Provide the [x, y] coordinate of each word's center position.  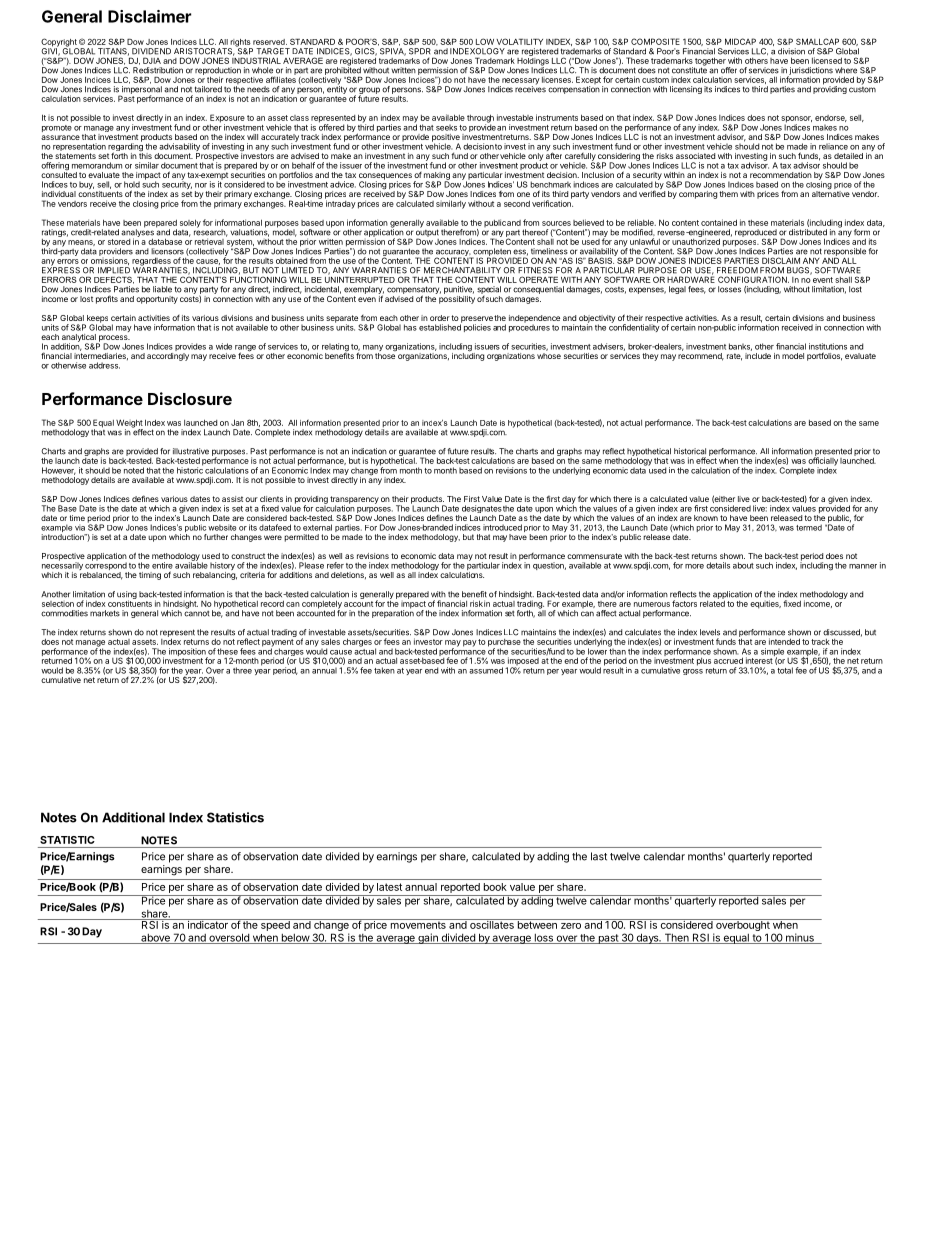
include [758, 356]
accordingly [168, 357]
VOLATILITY [519, 41]
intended [784, 641]
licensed [827, 60]
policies [477, 328]
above [155, 939]
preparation [393, 613]
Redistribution [158, 70]
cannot [196, 612]
